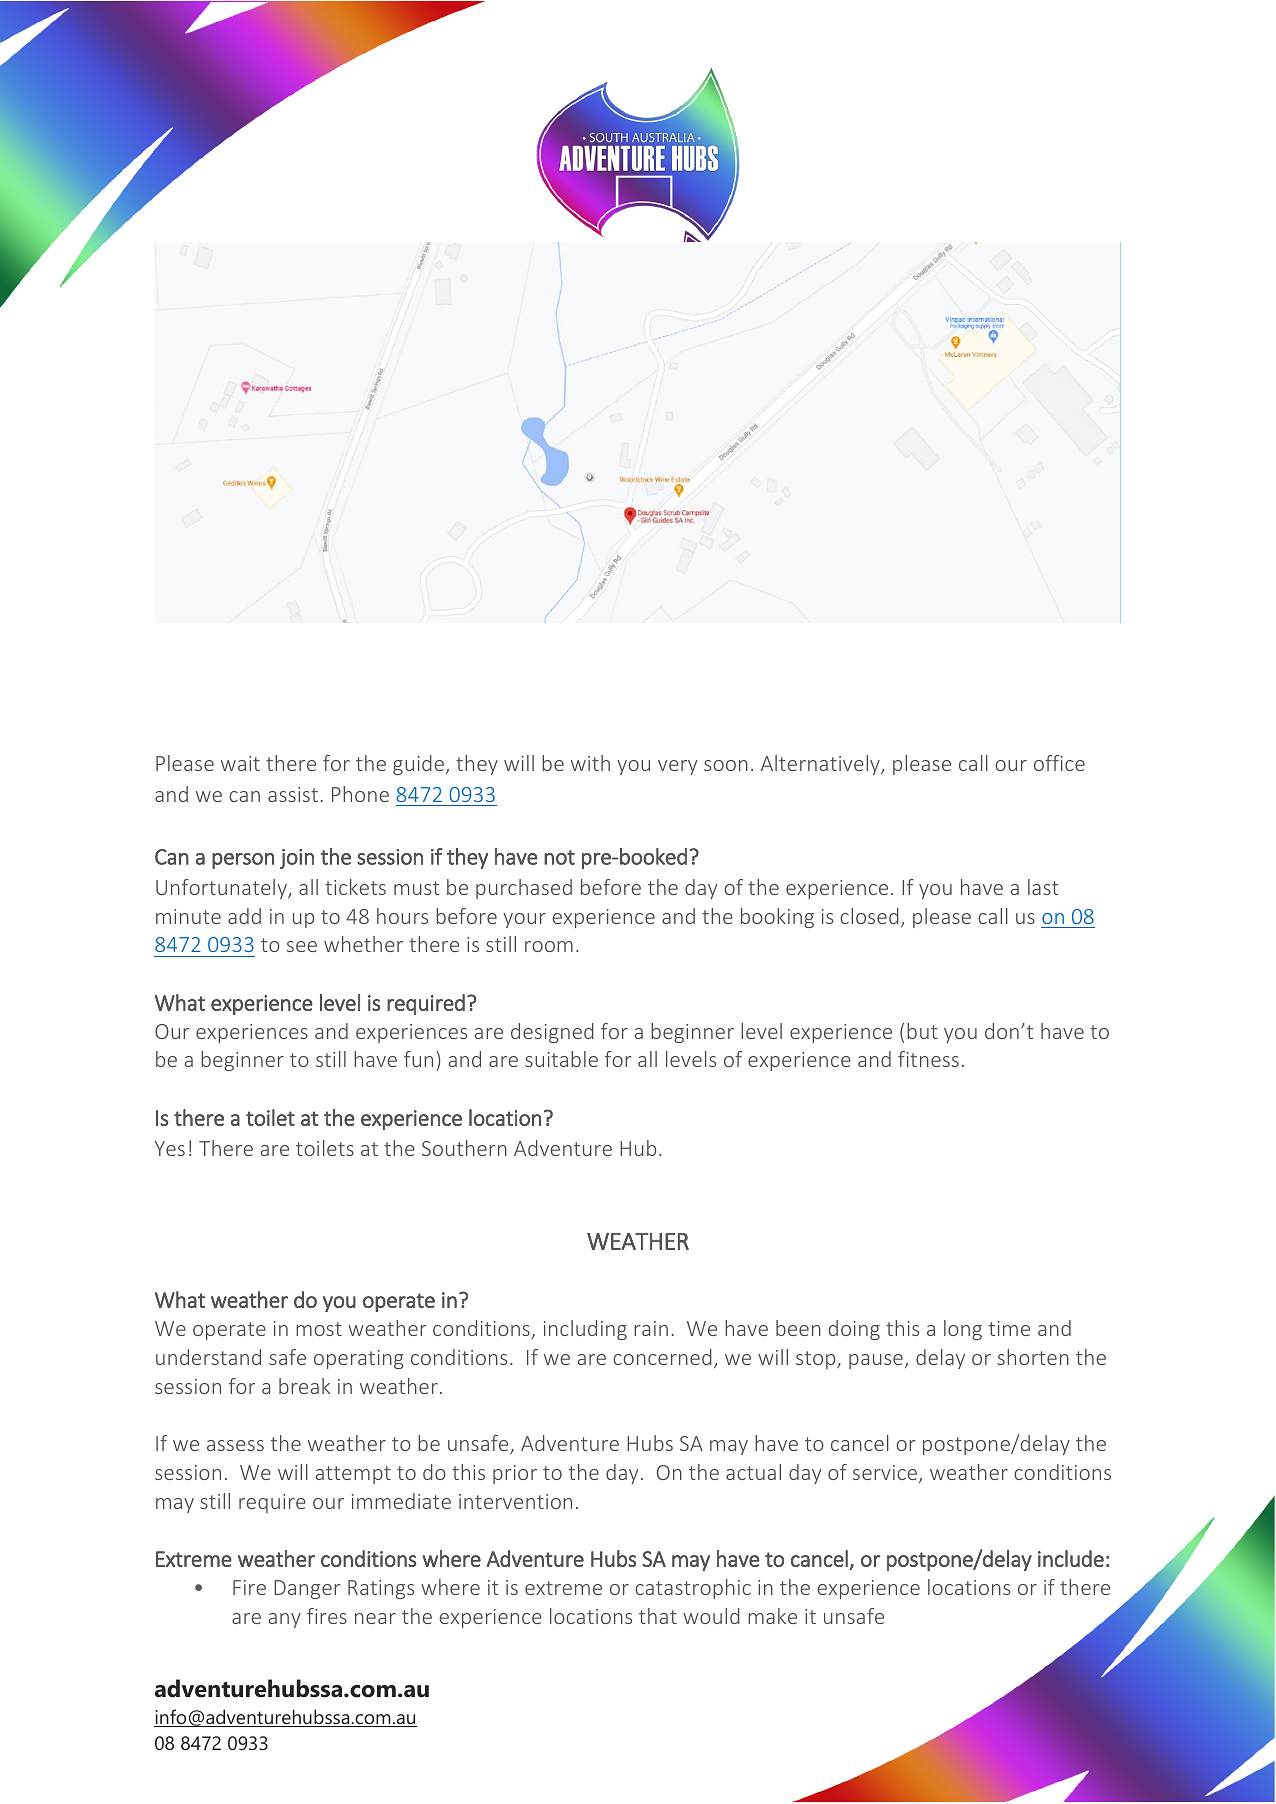  What do you see at coordinates (590, 763) in the screenshot?
I see `with` at bounding box center [590, 763].
